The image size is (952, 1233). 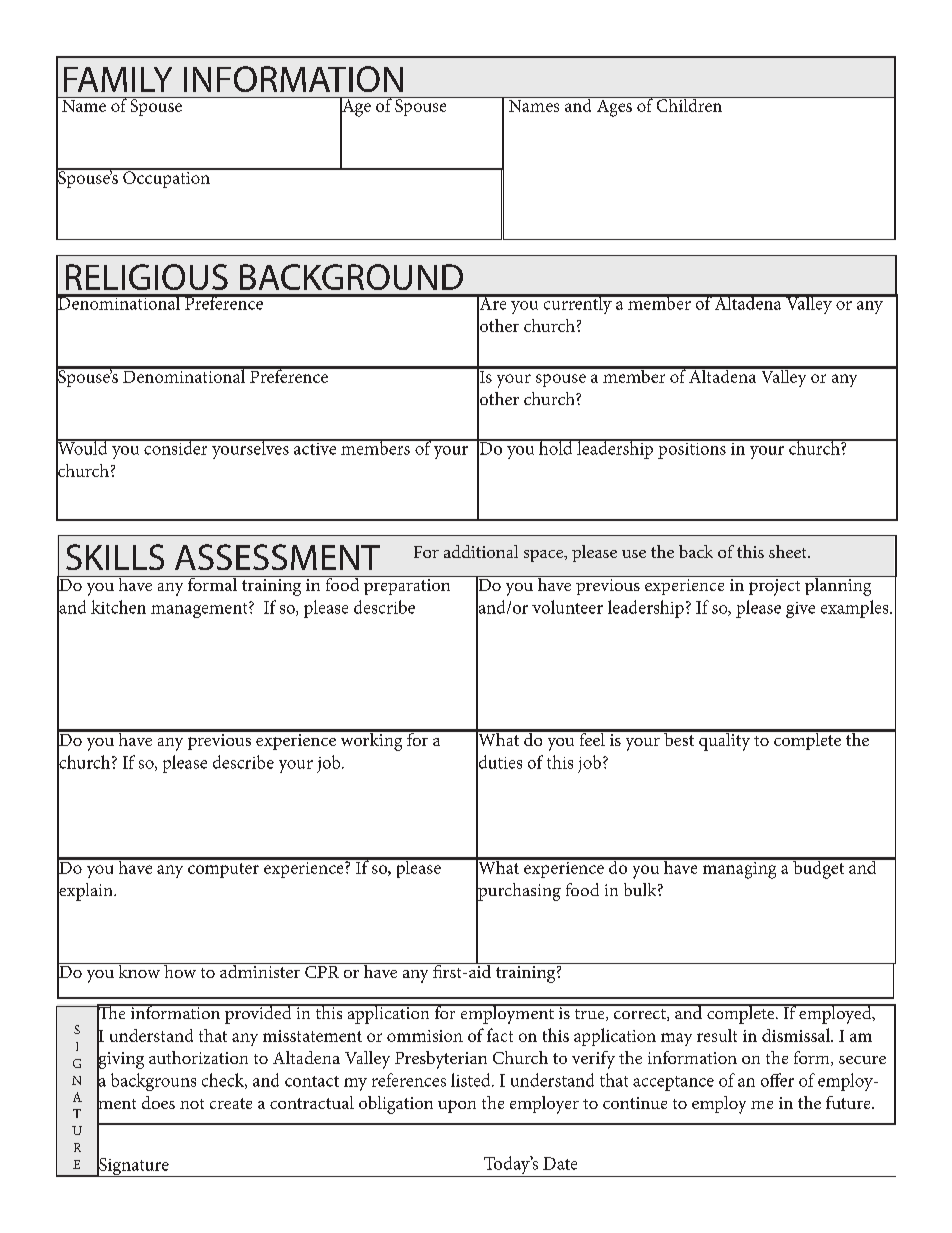 What do you see at coordinates (692, 449) in the document?
I see `positions` at bounding box center [692, 449].
